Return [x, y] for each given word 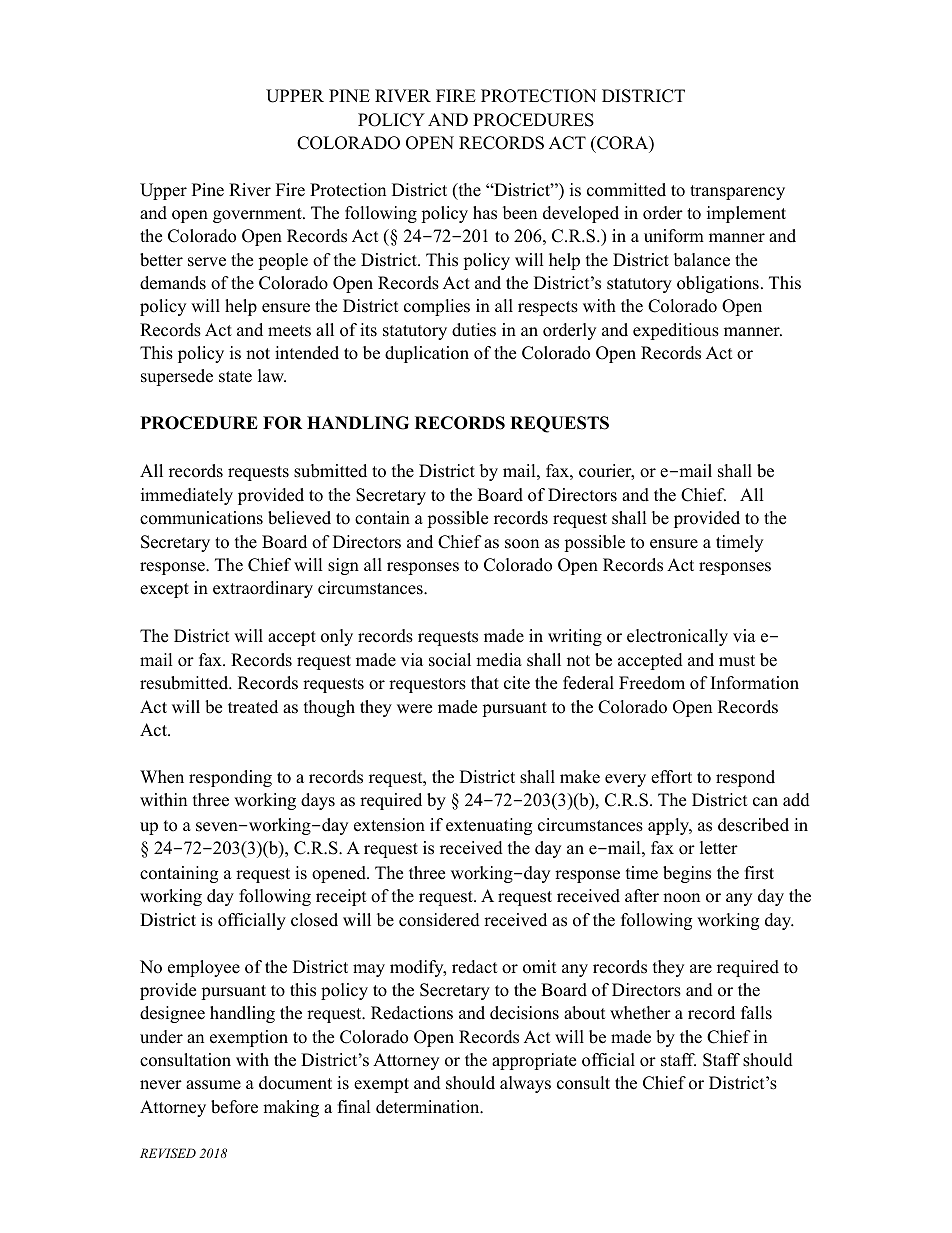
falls [756, 1013]
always [525, 1084]
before [234, 1107]
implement [746, 214]
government [258, 215]
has [485, 213]
